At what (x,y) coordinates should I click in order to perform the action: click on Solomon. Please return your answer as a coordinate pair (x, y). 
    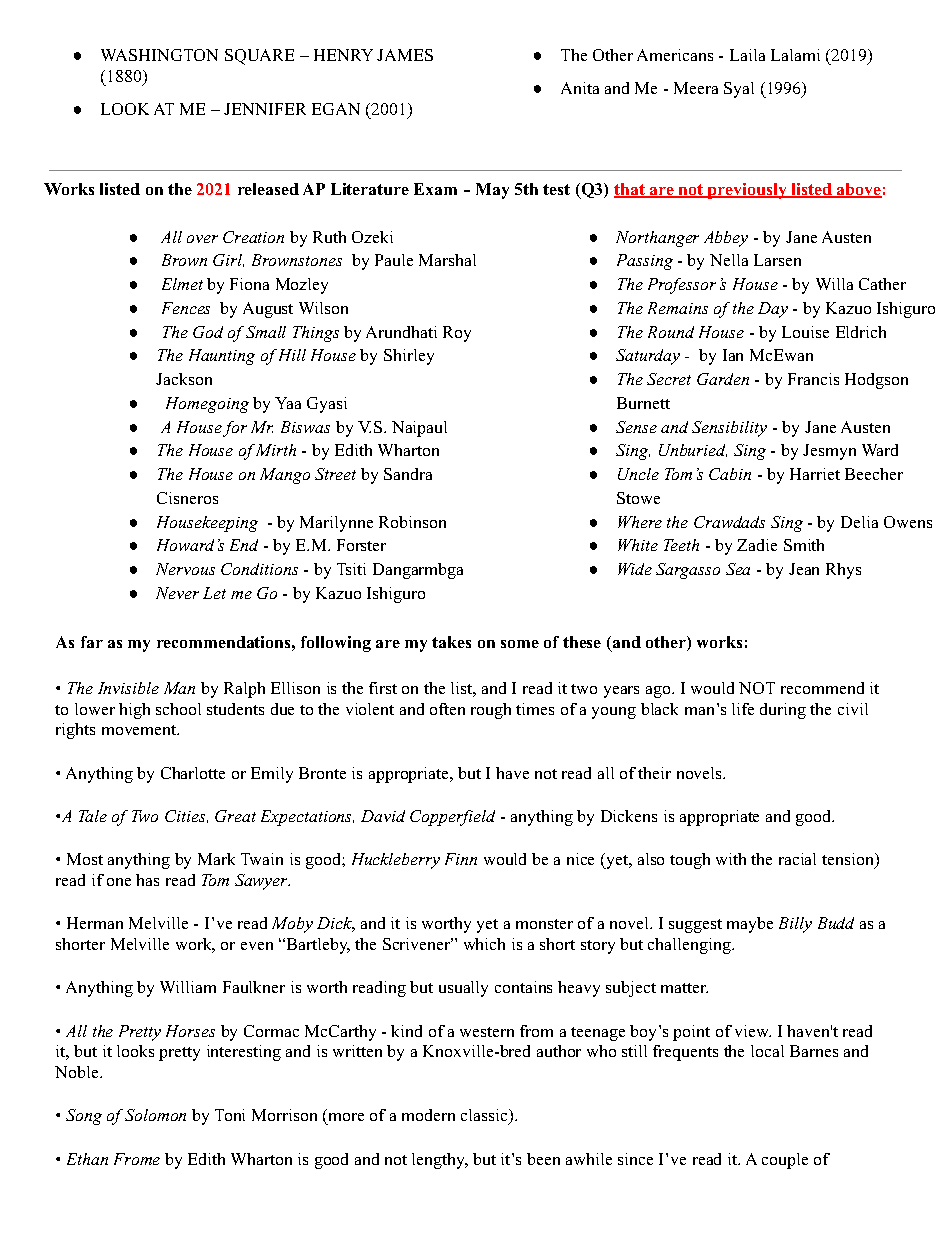
    Looking at the image, I should click on (155, 1115).
